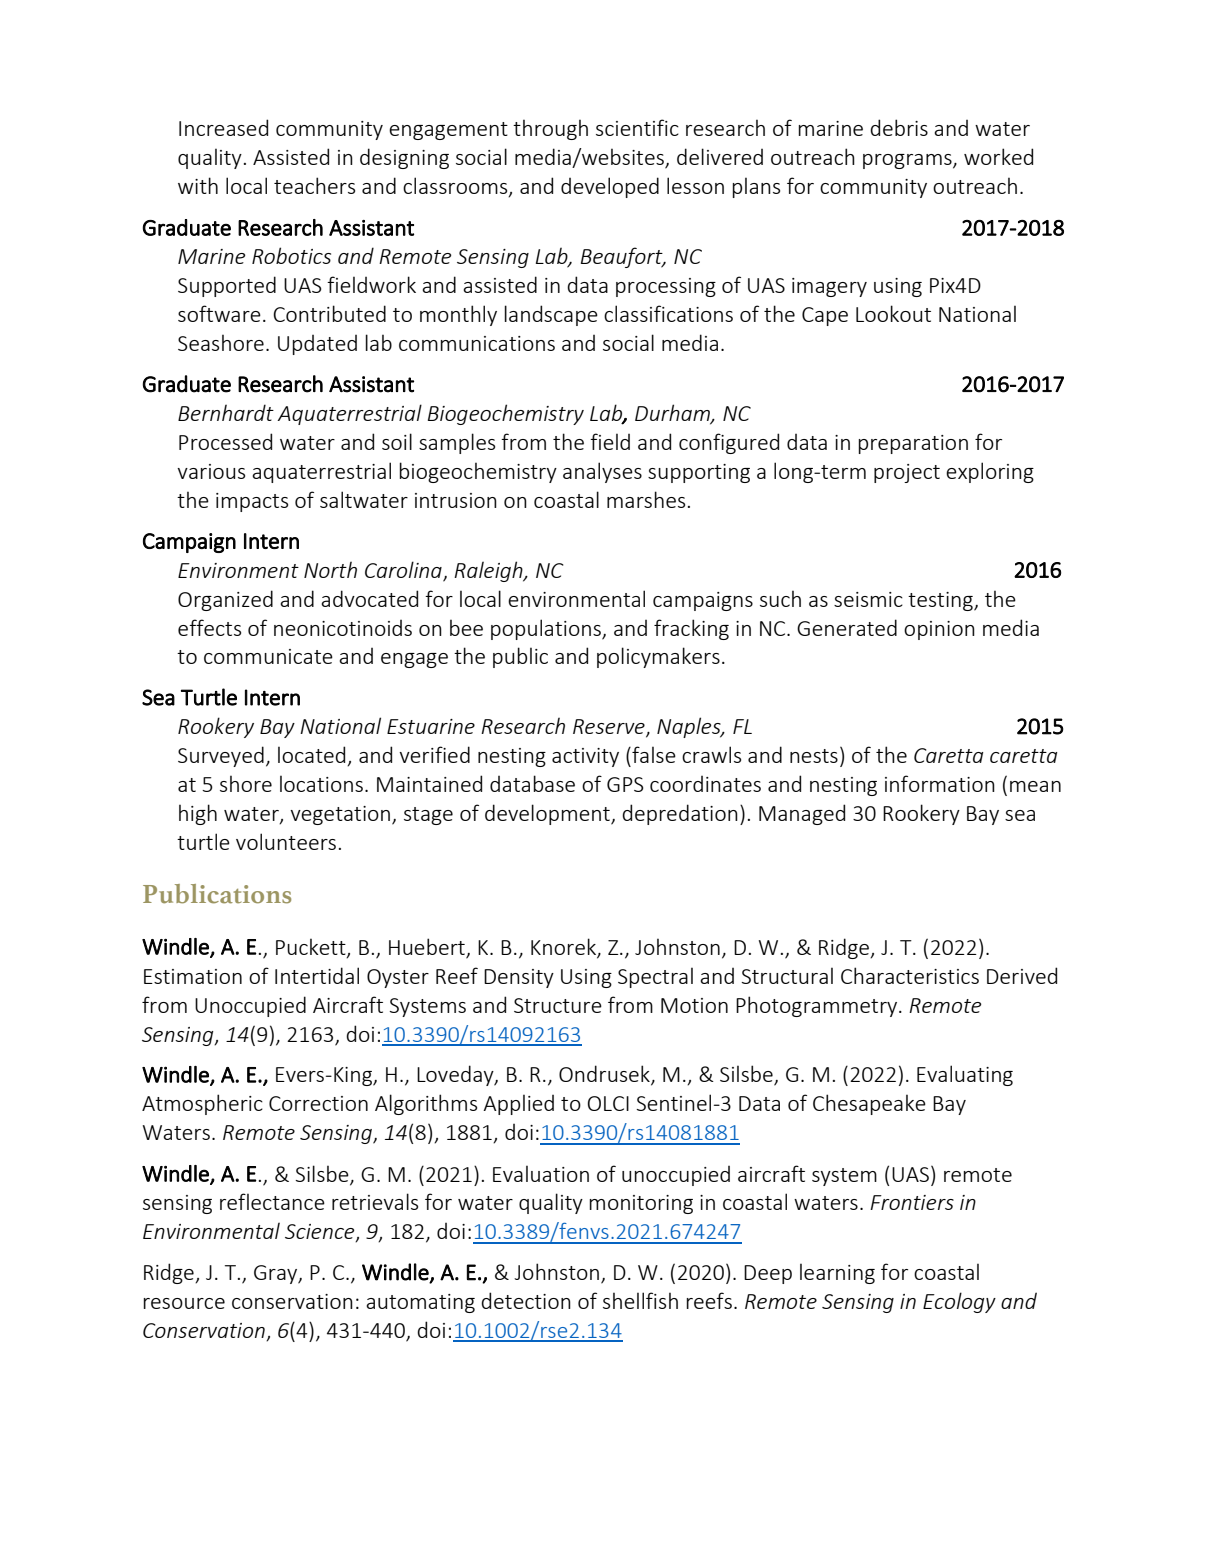 Image resolution: width=1208 pixels, height=1564 pixels. What do you see at coordinates (610, 187) in the image?
I see `developed` at bounding box center [610, 187].
